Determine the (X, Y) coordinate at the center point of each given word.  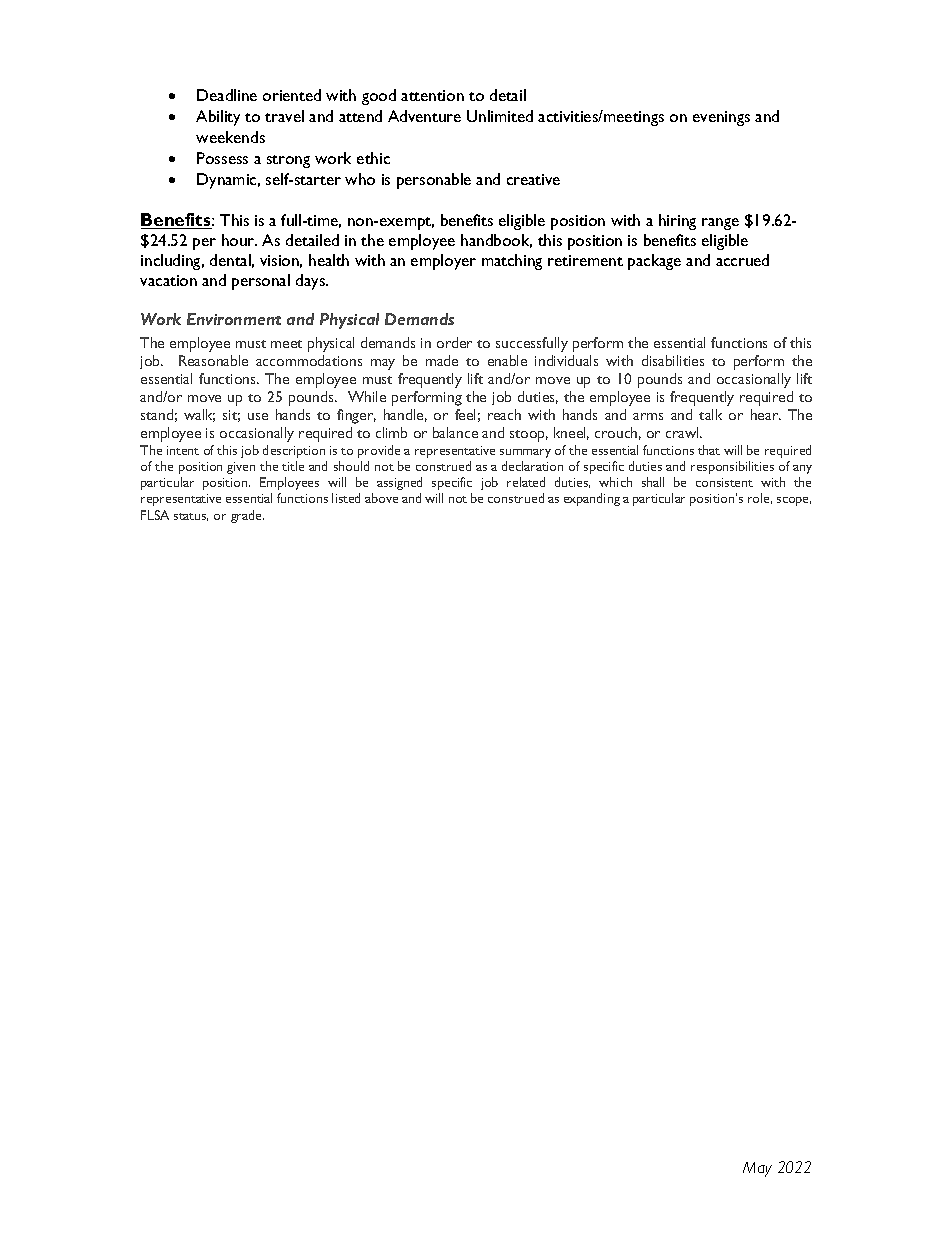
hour (239, 240)
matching (512, 262)
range (720, 224)
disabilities (673, 360)
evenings (721, 118)
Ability (218, 118)
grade (247, 516)
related (526, 482)
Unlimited (500, 116)
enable (507, 360)
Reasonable (213, 360)
